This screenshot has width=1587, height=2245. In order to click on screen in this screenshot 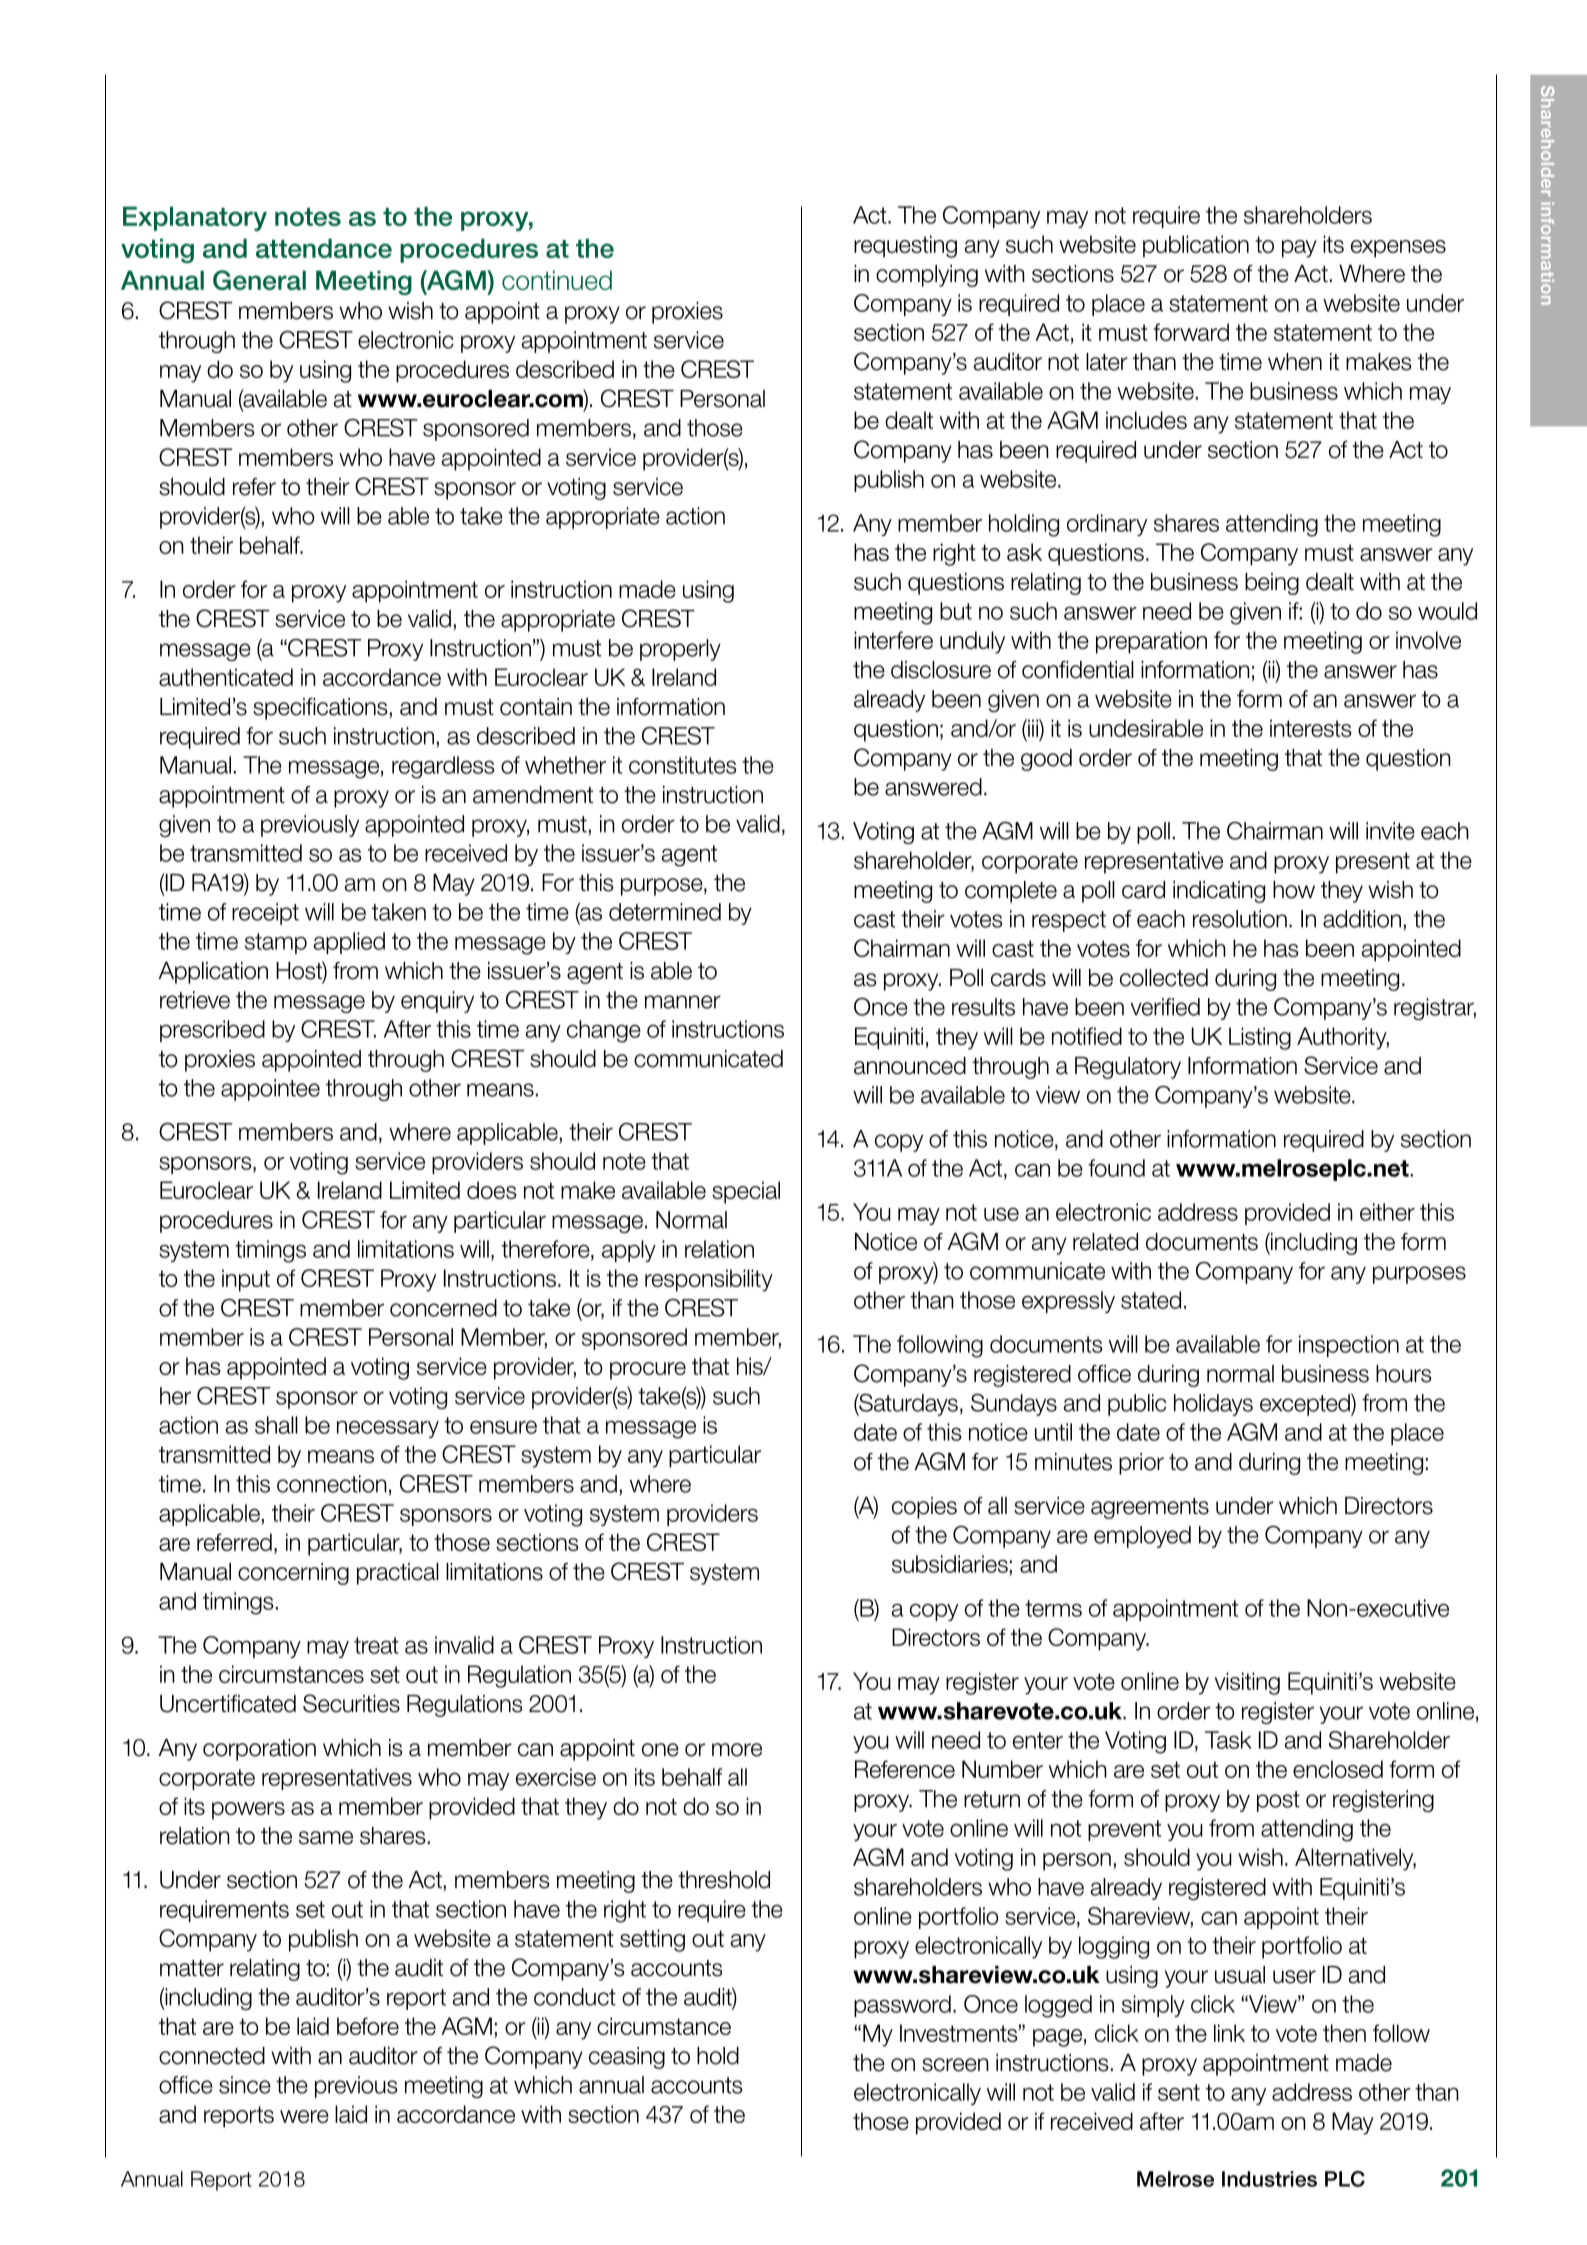, I will do `click(955, 2065)`.
